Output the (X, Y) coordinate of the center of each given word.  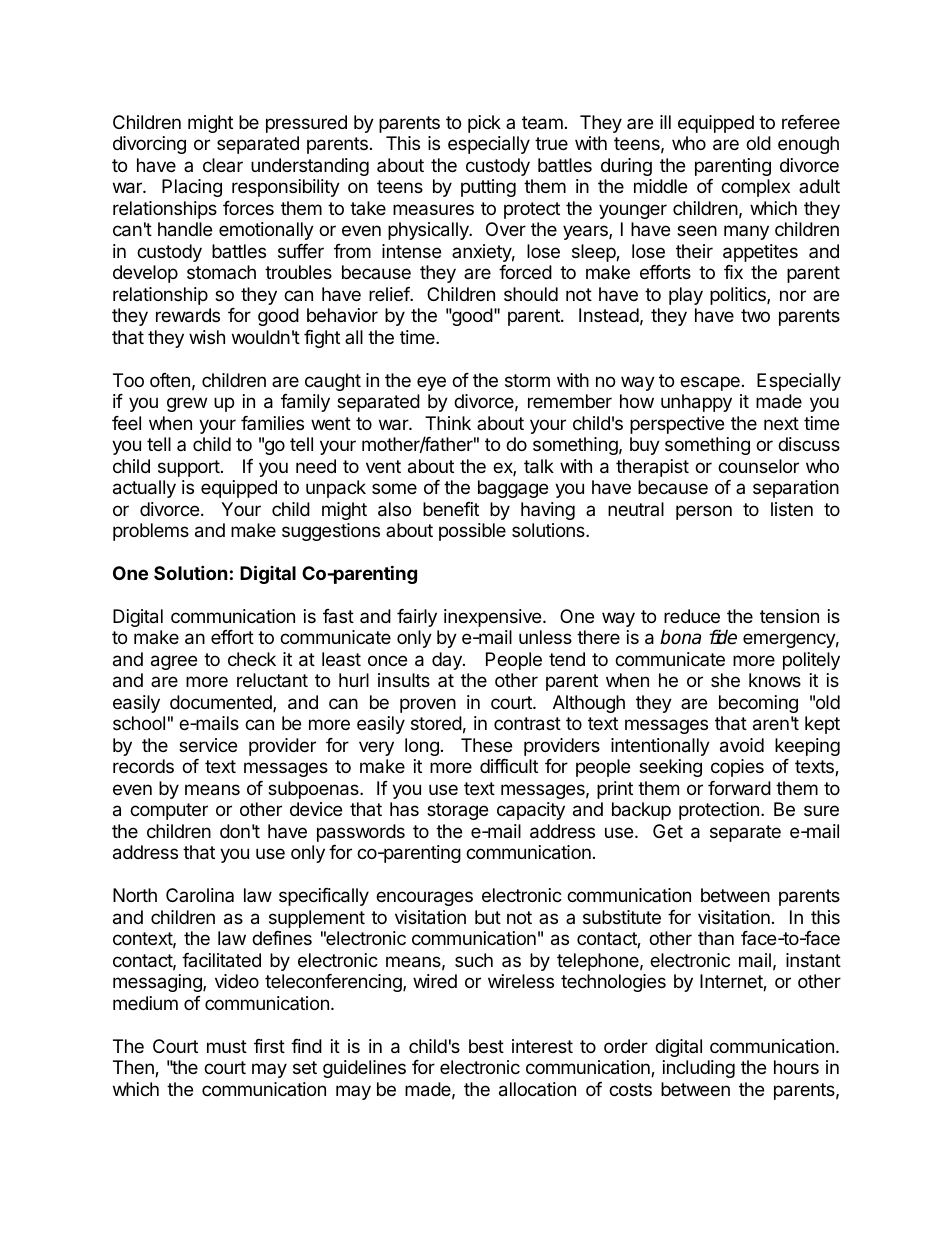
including (699, 1069)
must (227, 1046)
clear (223, 165)
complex (755, 188)
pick (484, 124)
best (486, 1046)
